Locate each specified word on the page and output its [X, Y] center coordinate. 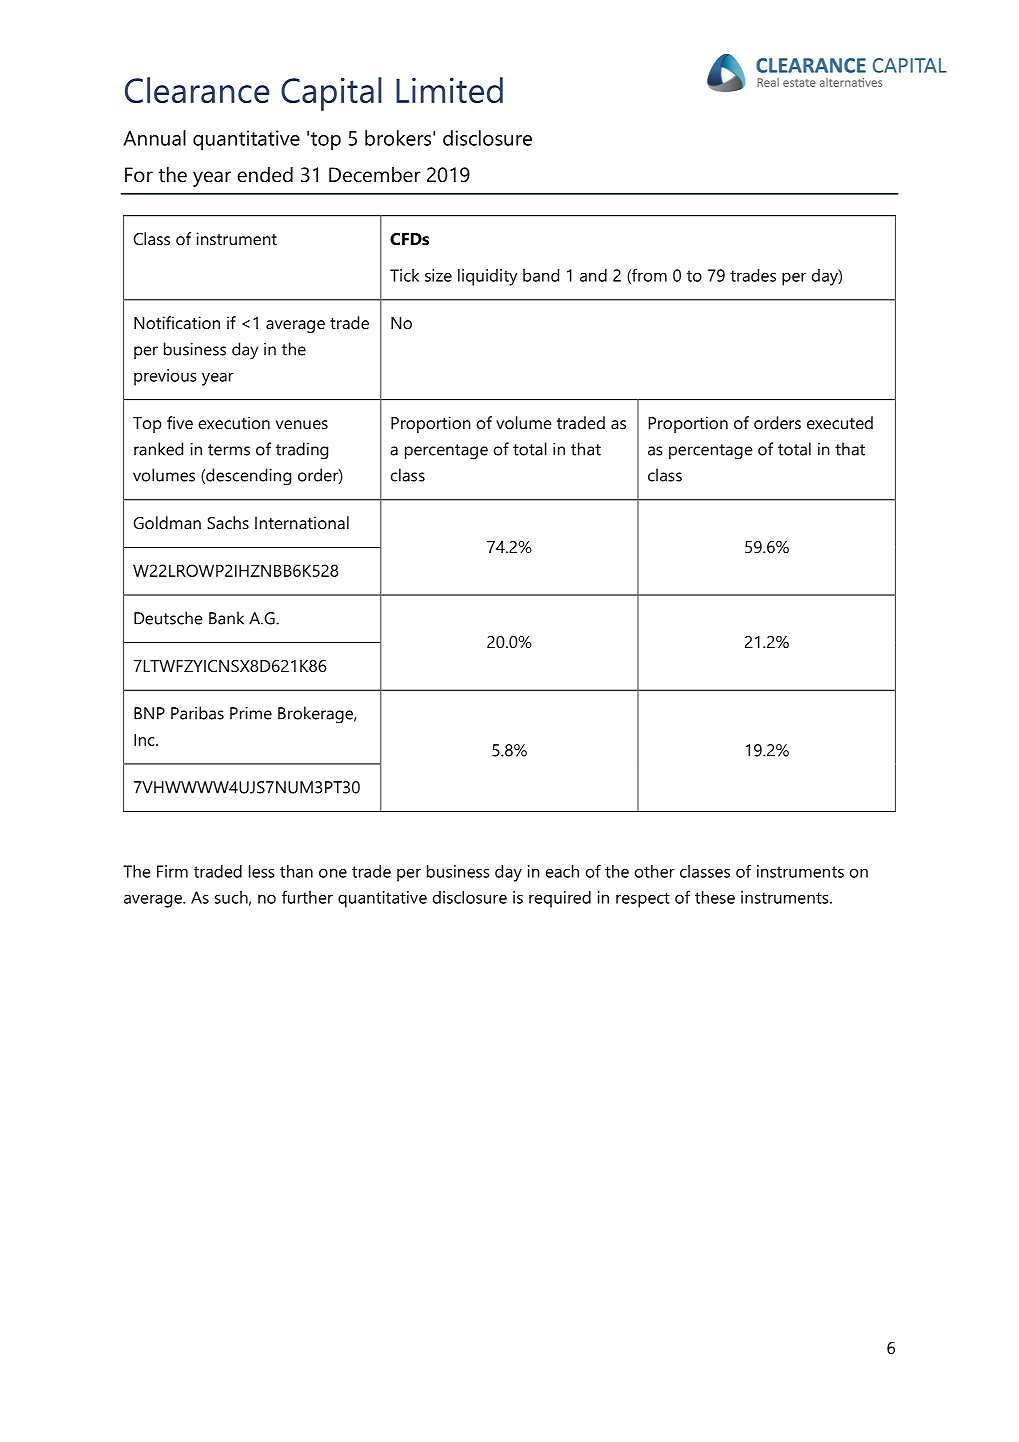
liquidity [488, 277]
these [715, 897]
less [262, 871]
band [541, 275]
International [302, 522]
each [562, 871]
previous [165, 377]
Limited [449, 90]
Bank [226, 618]
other [655, 871]
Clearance [197, 90]
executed [840, 422]
